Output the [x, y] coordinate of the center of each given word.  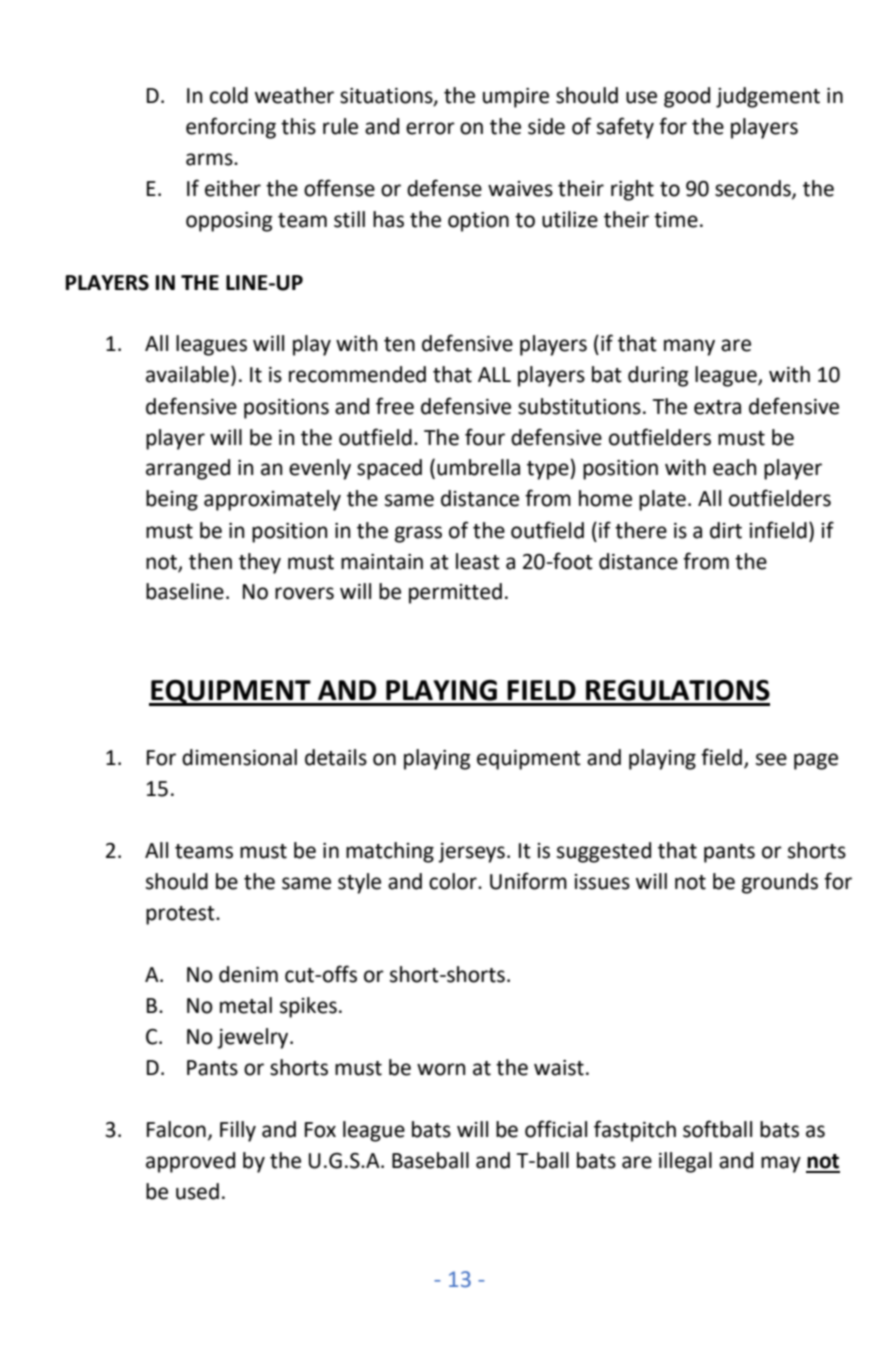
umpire [516, 98]
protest [181, 915]
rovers [304, 593]
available [187, 374]
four [485, 437]
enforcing [231, 128]
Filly [238, 1131]
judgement [768, 97]
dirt [726, 530]
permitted [455, 593]
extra [717, 407]
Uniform [528, 881]
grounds [780, 883]
